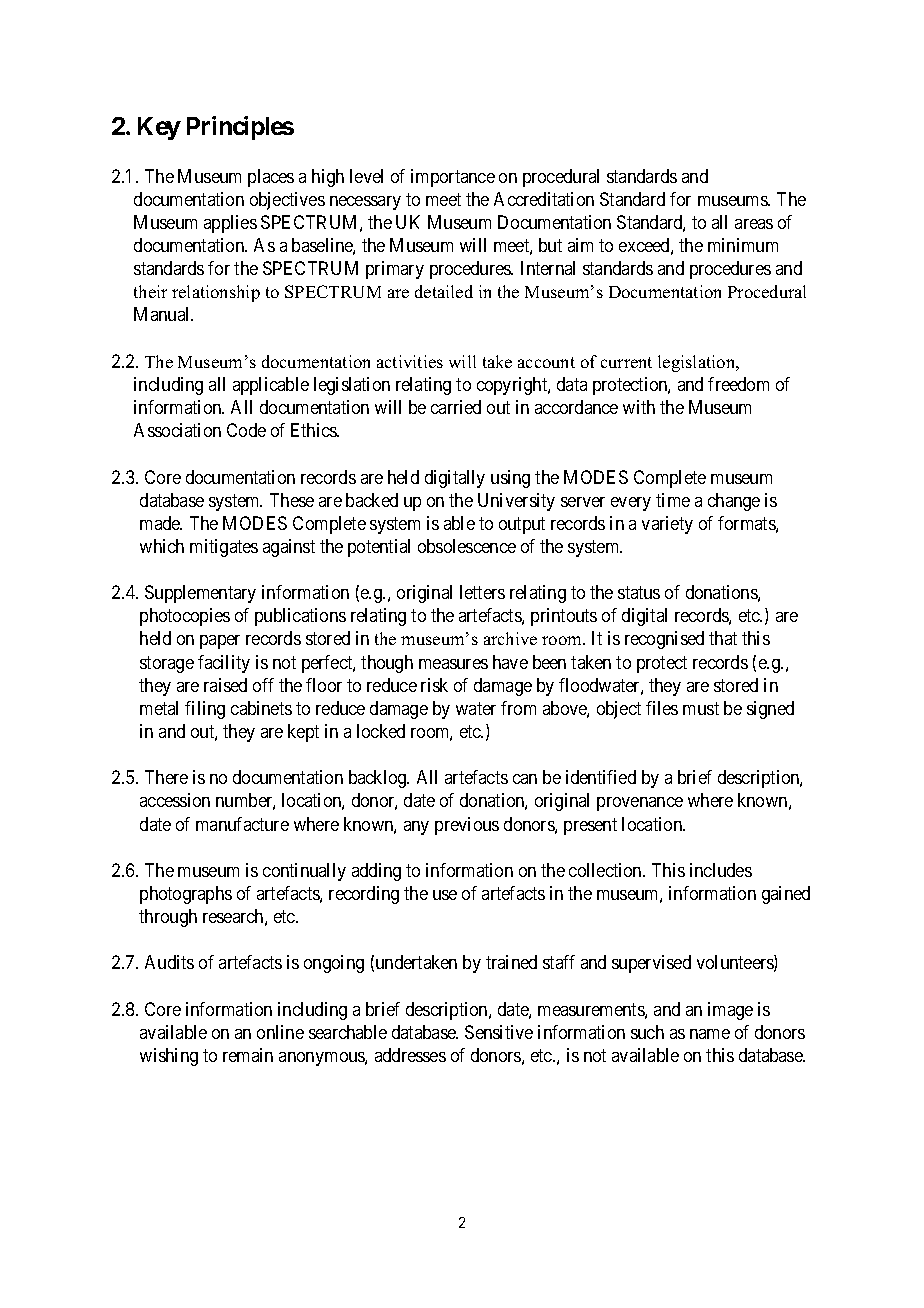 The height and width of the image is (1308, 924). What do you see at coordinates (754, 224) in the image?
I see `areas` at bounding box center [754, 224].
